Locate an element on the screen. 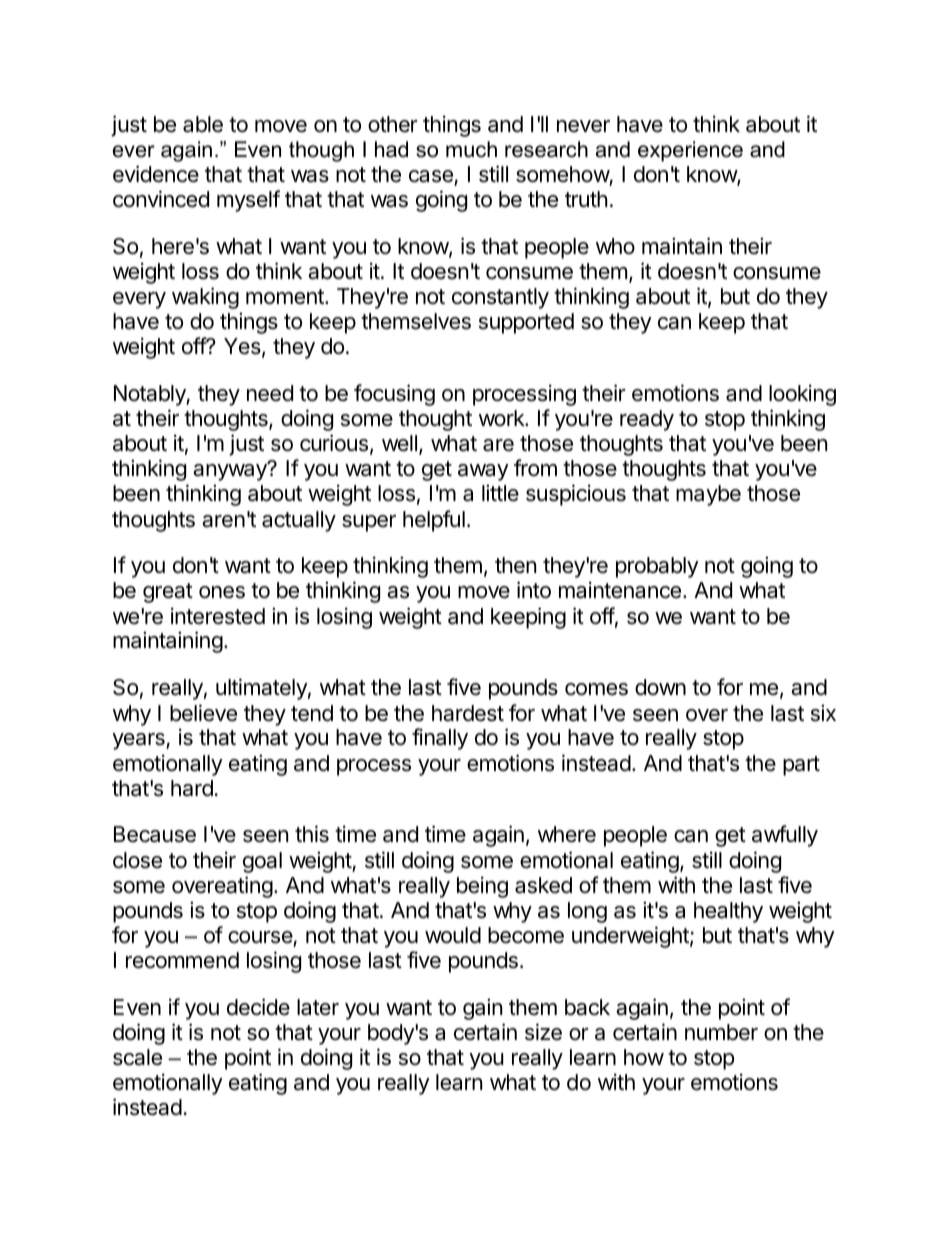  anyway is located at coordinates (231, 472).
